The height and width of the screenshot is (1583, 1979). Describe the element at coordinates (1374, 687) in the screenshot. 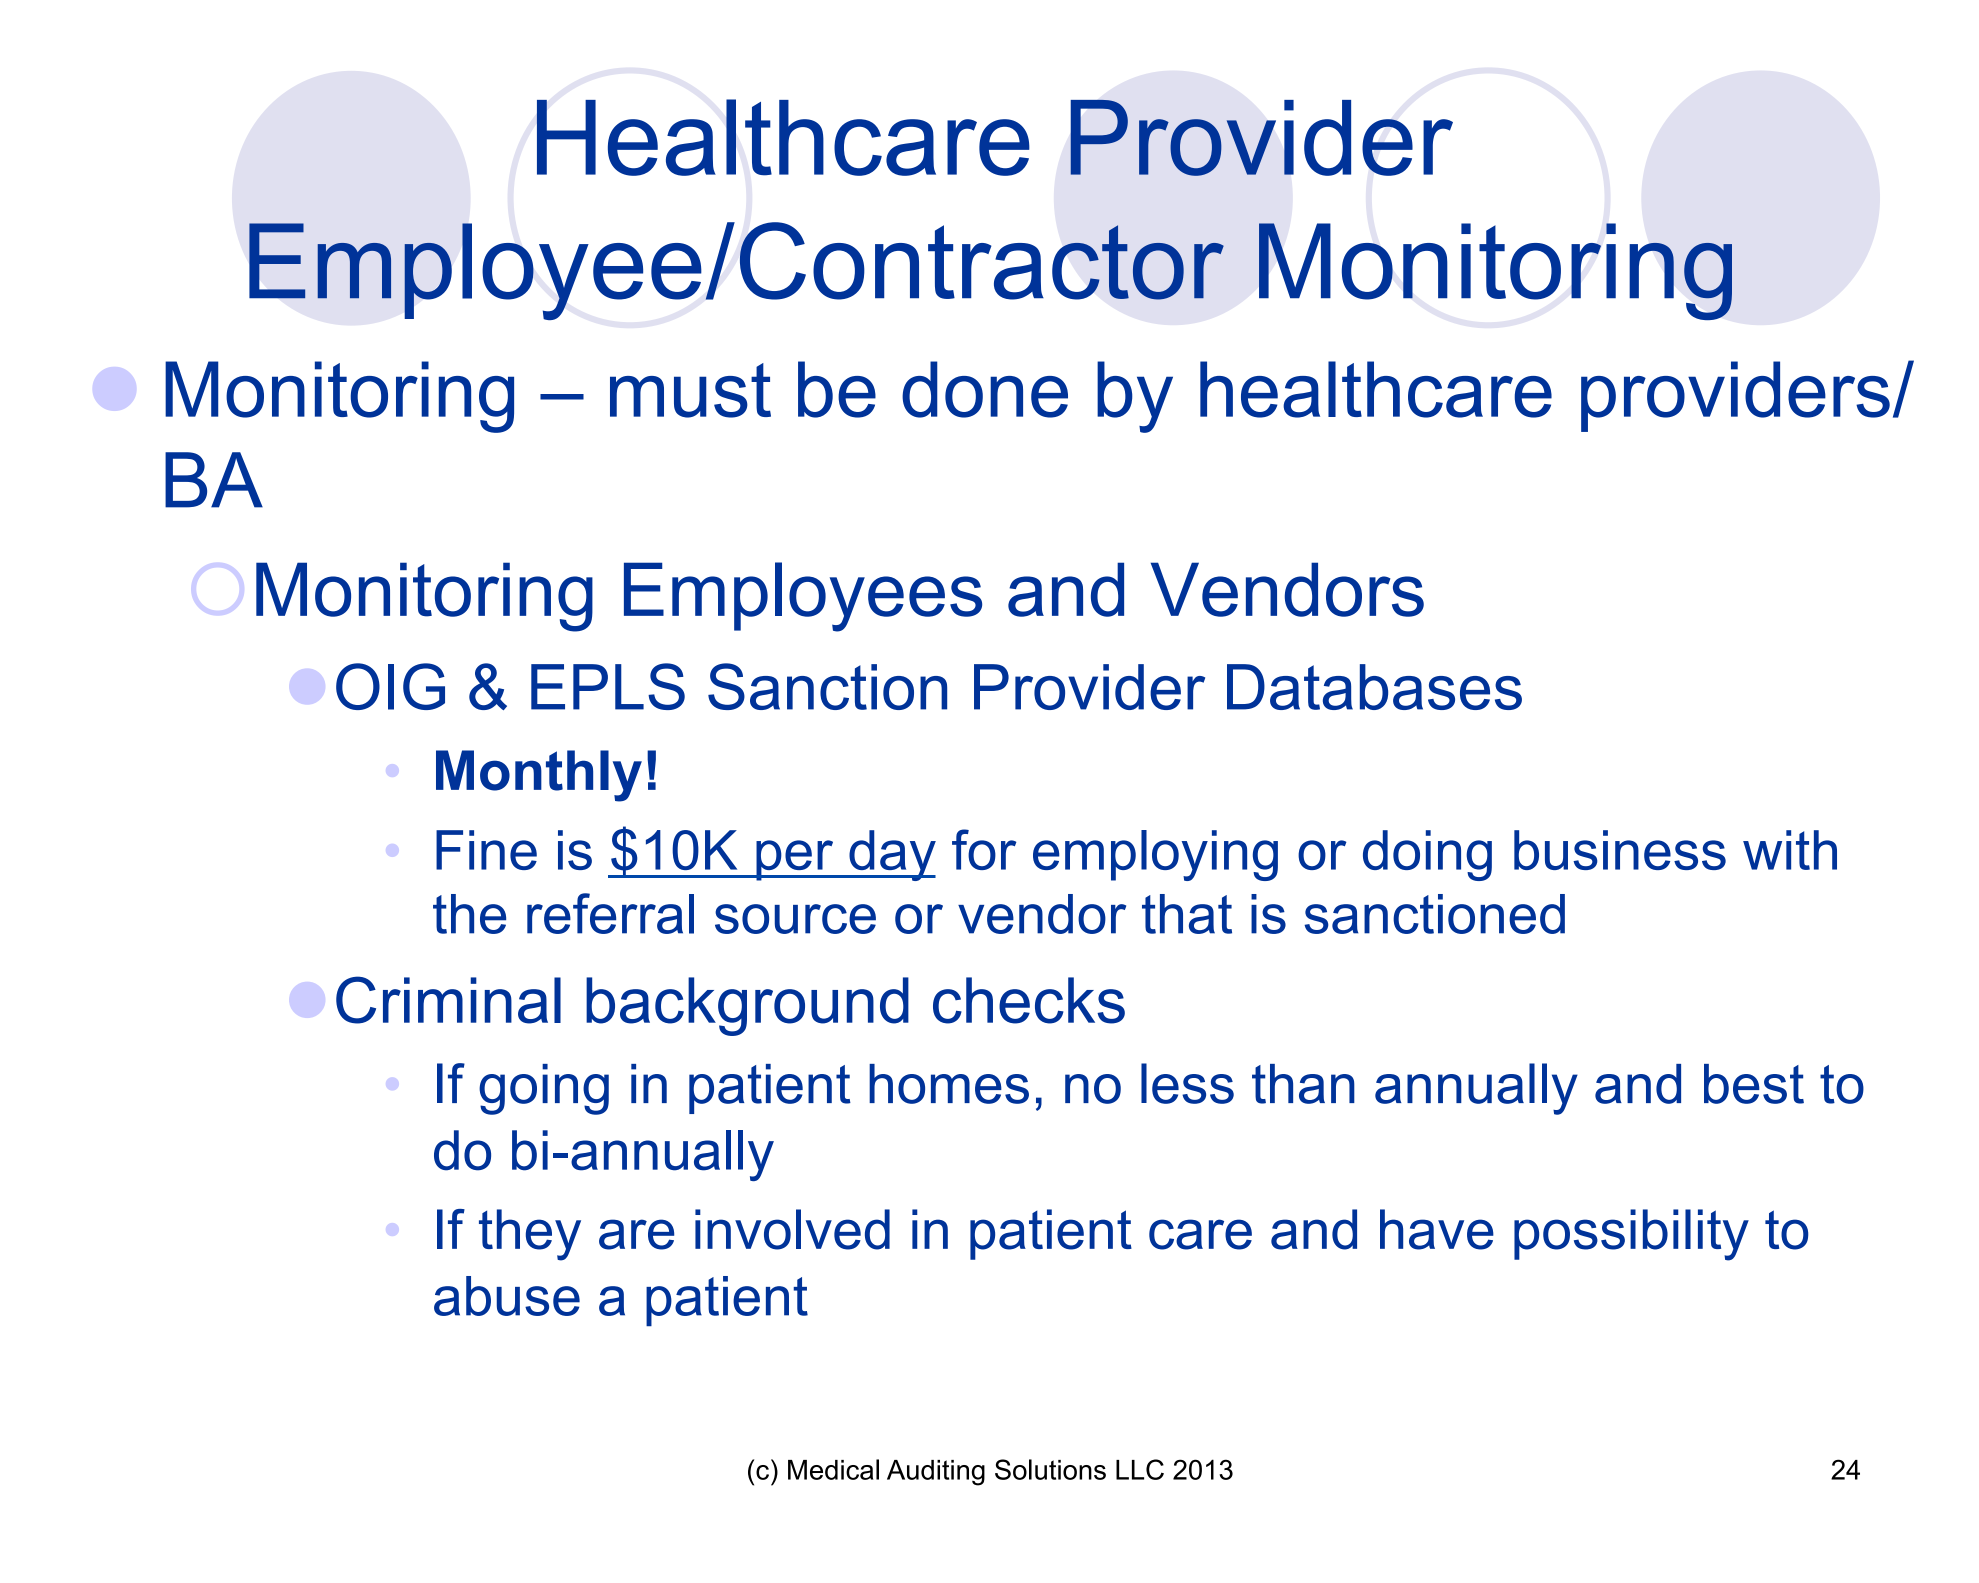

I see `Databases` at that location.
